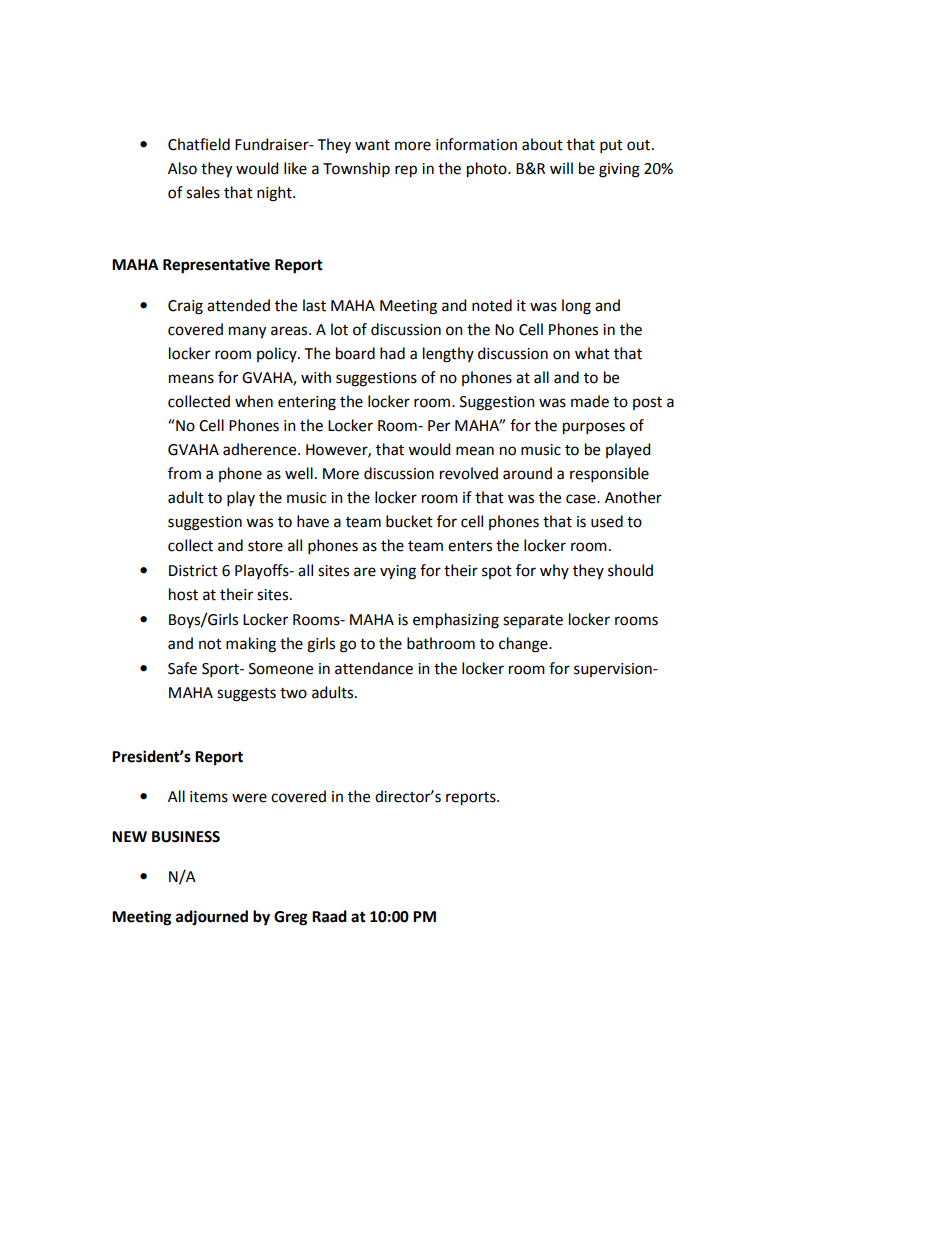  What do you see at coordinates (607, 521) in the screenshot?
I see `used` at bounding box center [607, 521].
